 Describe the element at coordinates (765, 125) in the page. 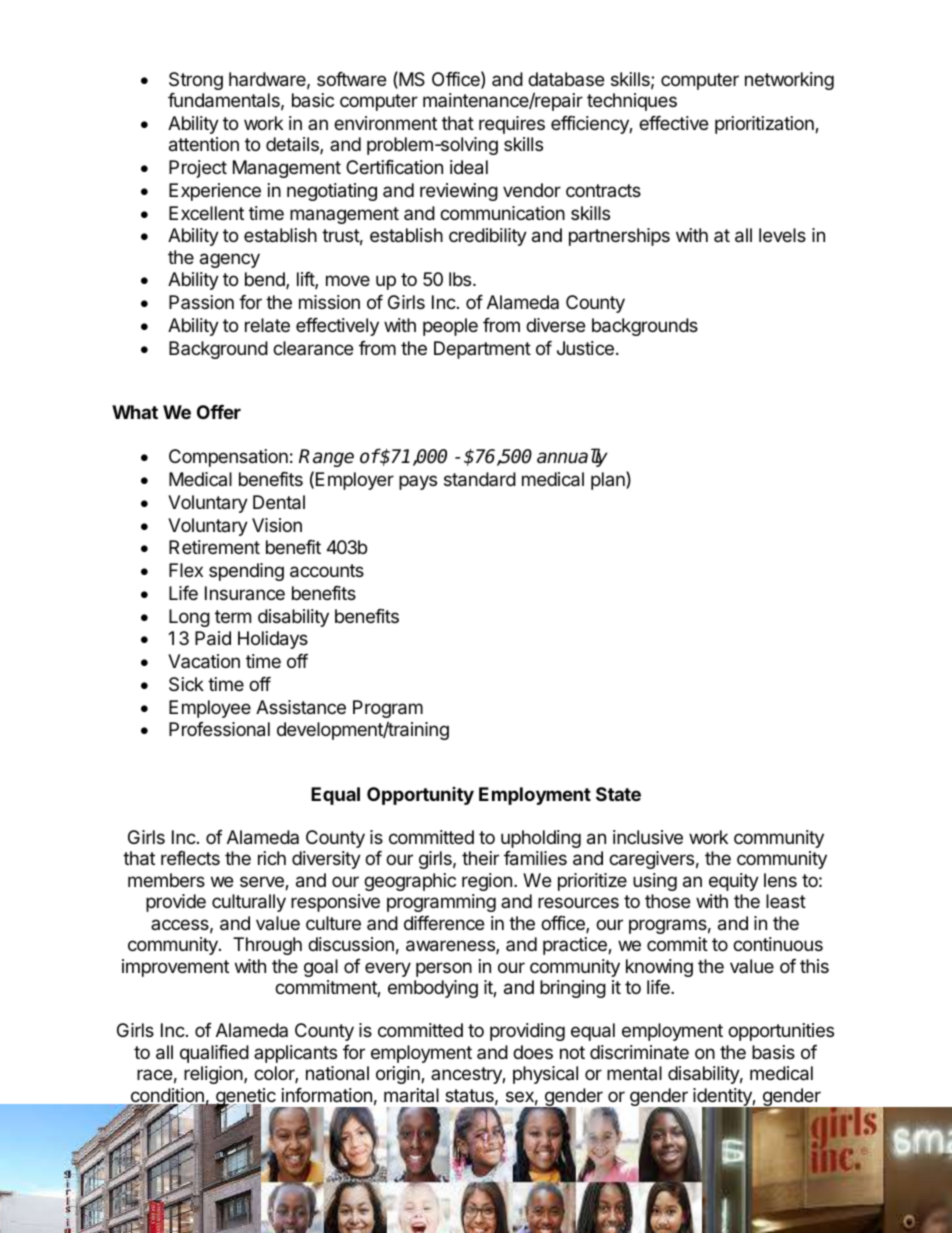

I see `prioritization` at that location.
